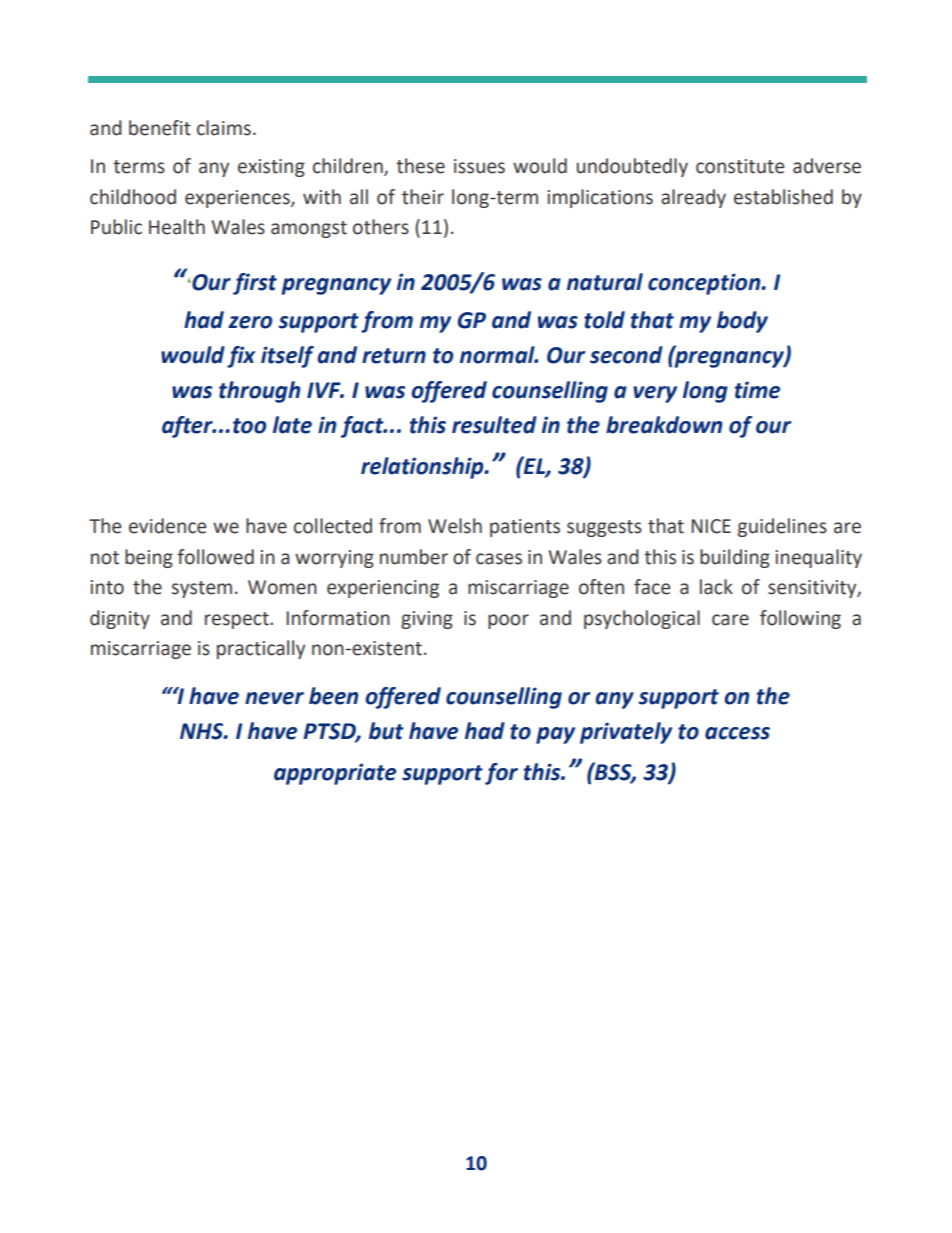  What do you see at coordinates (730, 620) in the screenshot?
I see `care` at bounding box center [730, 620].
